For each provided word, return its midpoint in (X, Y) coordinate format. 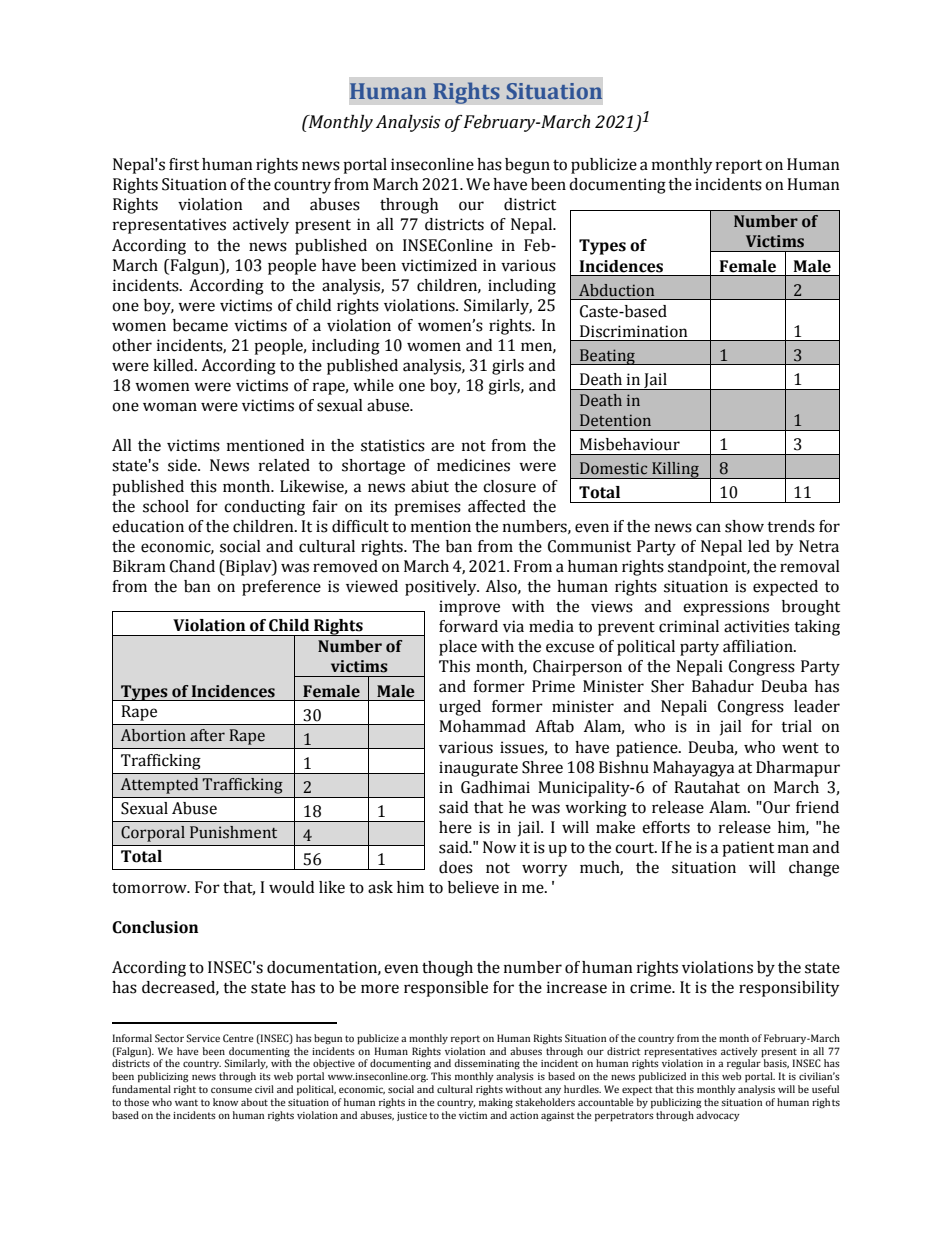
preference (281, 588)
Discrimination (634, 331)
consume (231, 1090)
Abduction (616, 290)
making (496, 1103)
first (184, 164)
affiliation (759, 646)
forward (468, 626)
